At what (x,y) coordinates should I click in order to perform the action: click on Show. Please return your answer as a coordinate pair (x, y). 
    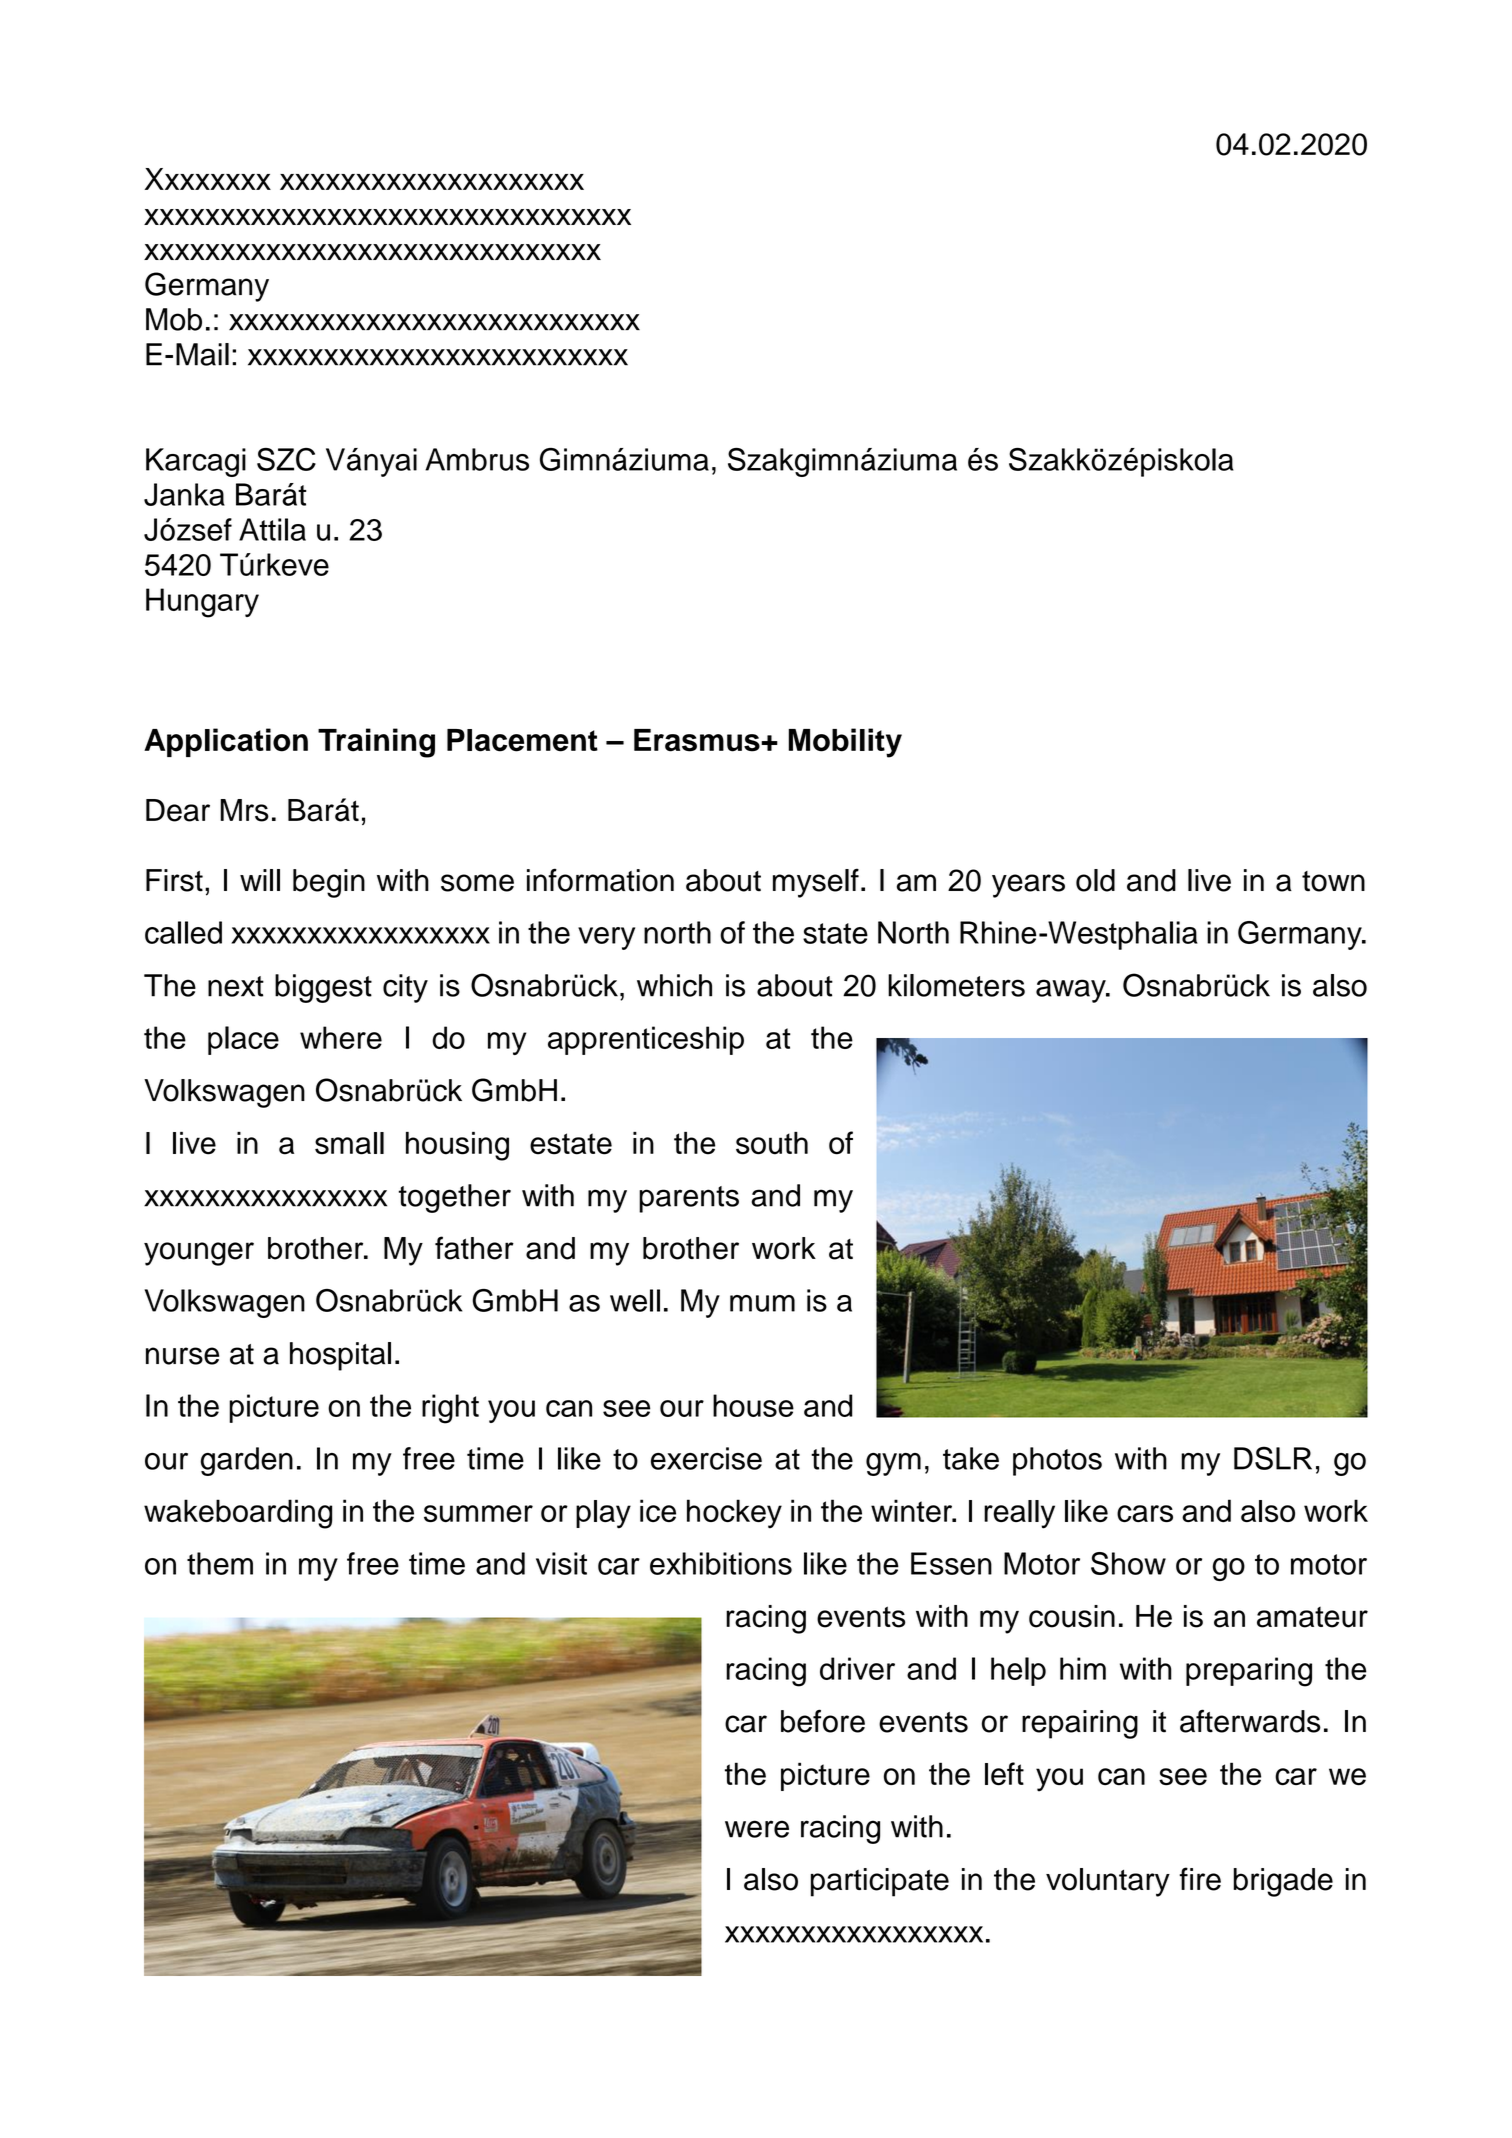
    Looking at the image, I should click on (1128, 1563).
